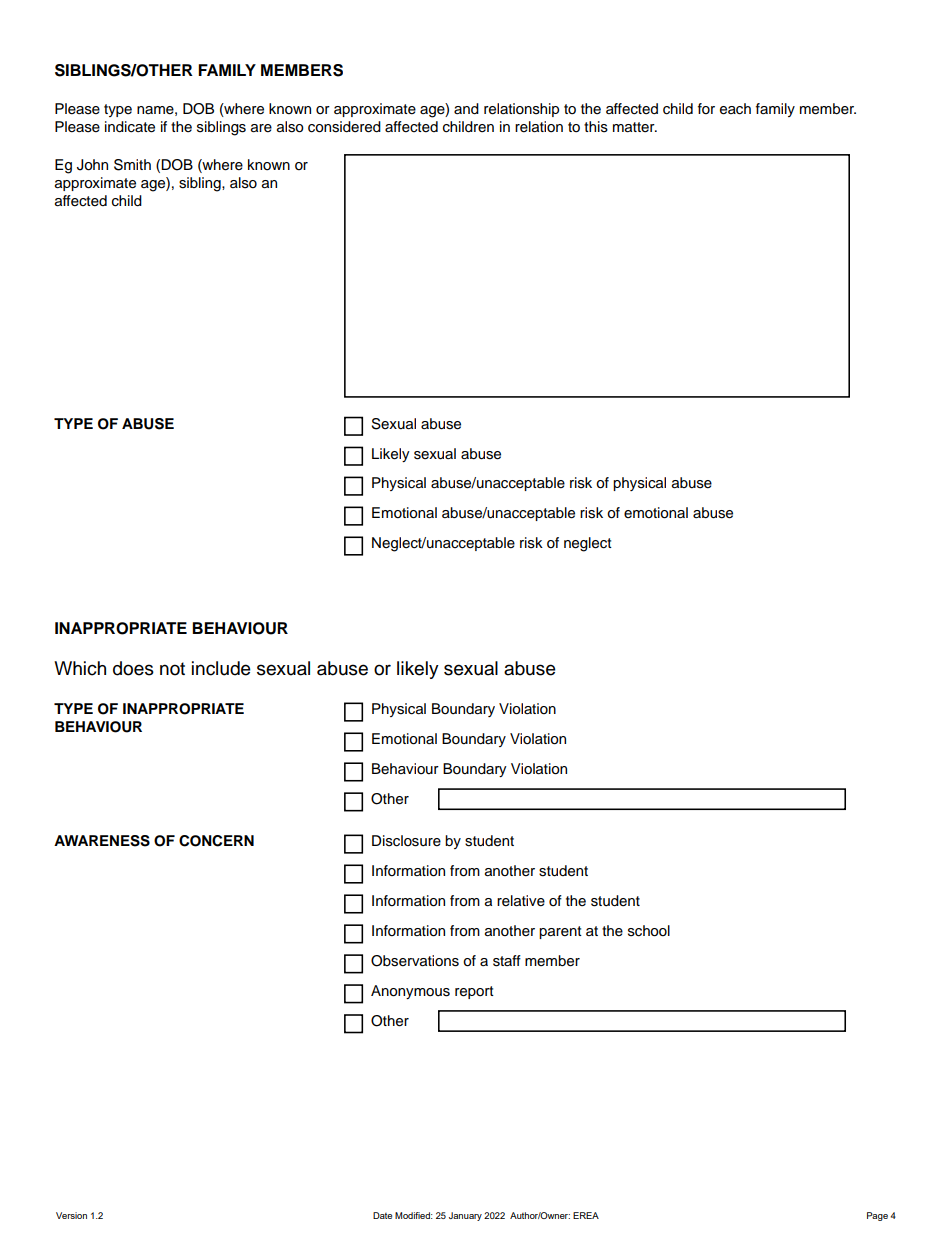 This page has height=1233, width=952. I want to click on CONCERN, so click(216, 841).
